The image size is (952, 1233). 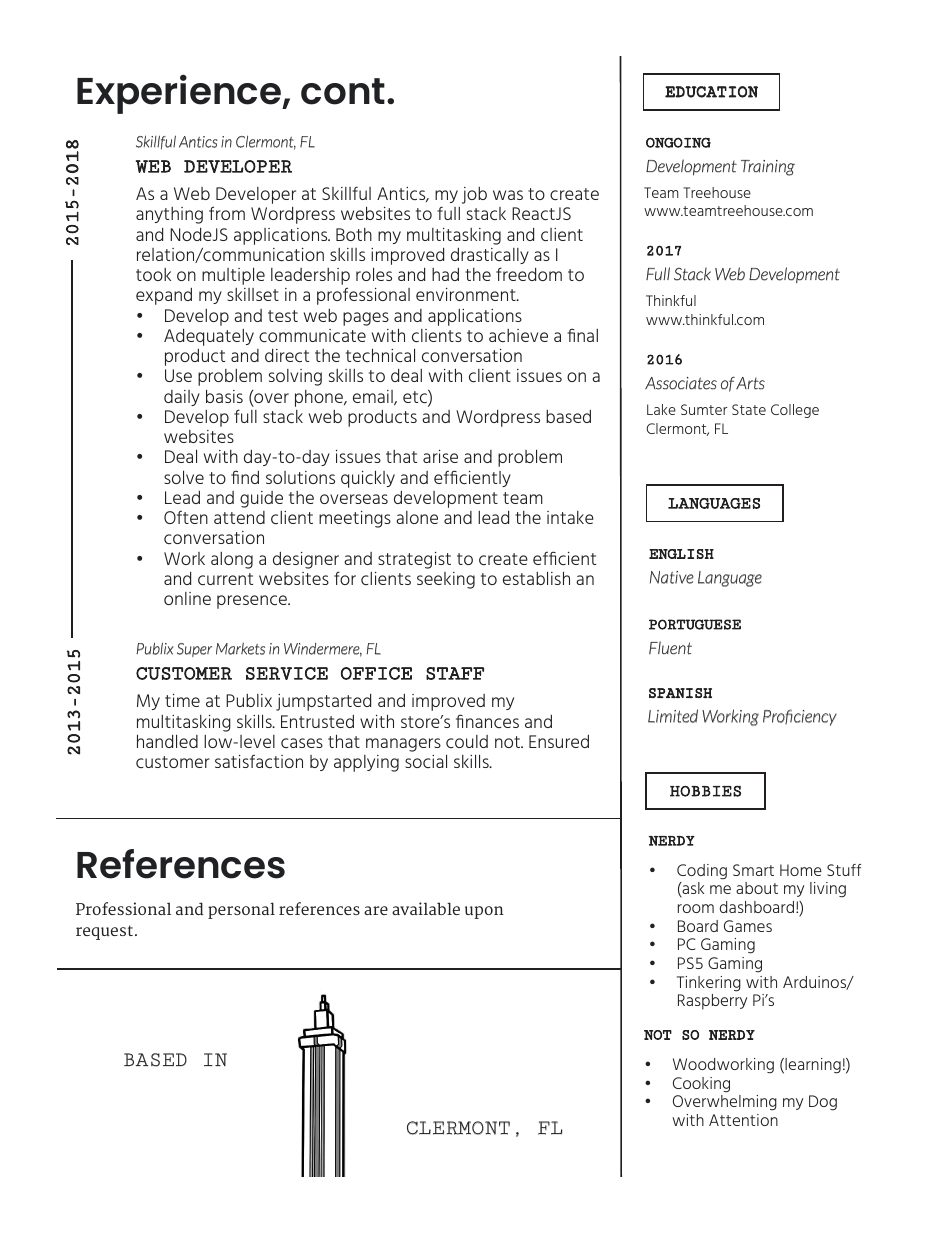 I want to click on job, so click(x=474, y=195).
